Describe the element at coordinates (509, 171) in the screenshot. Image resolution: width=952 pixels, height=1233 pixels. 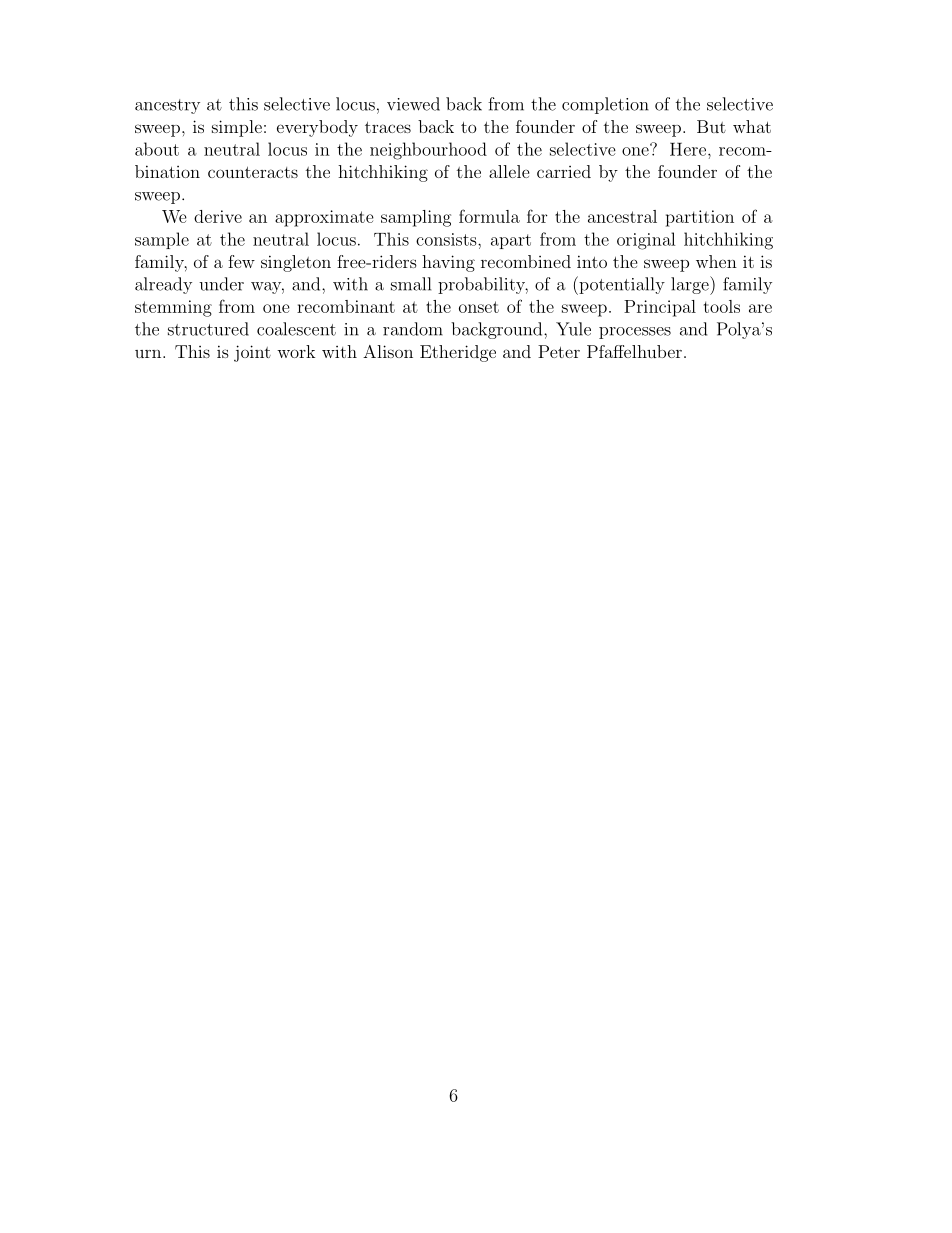
I see `allele` at that location.
